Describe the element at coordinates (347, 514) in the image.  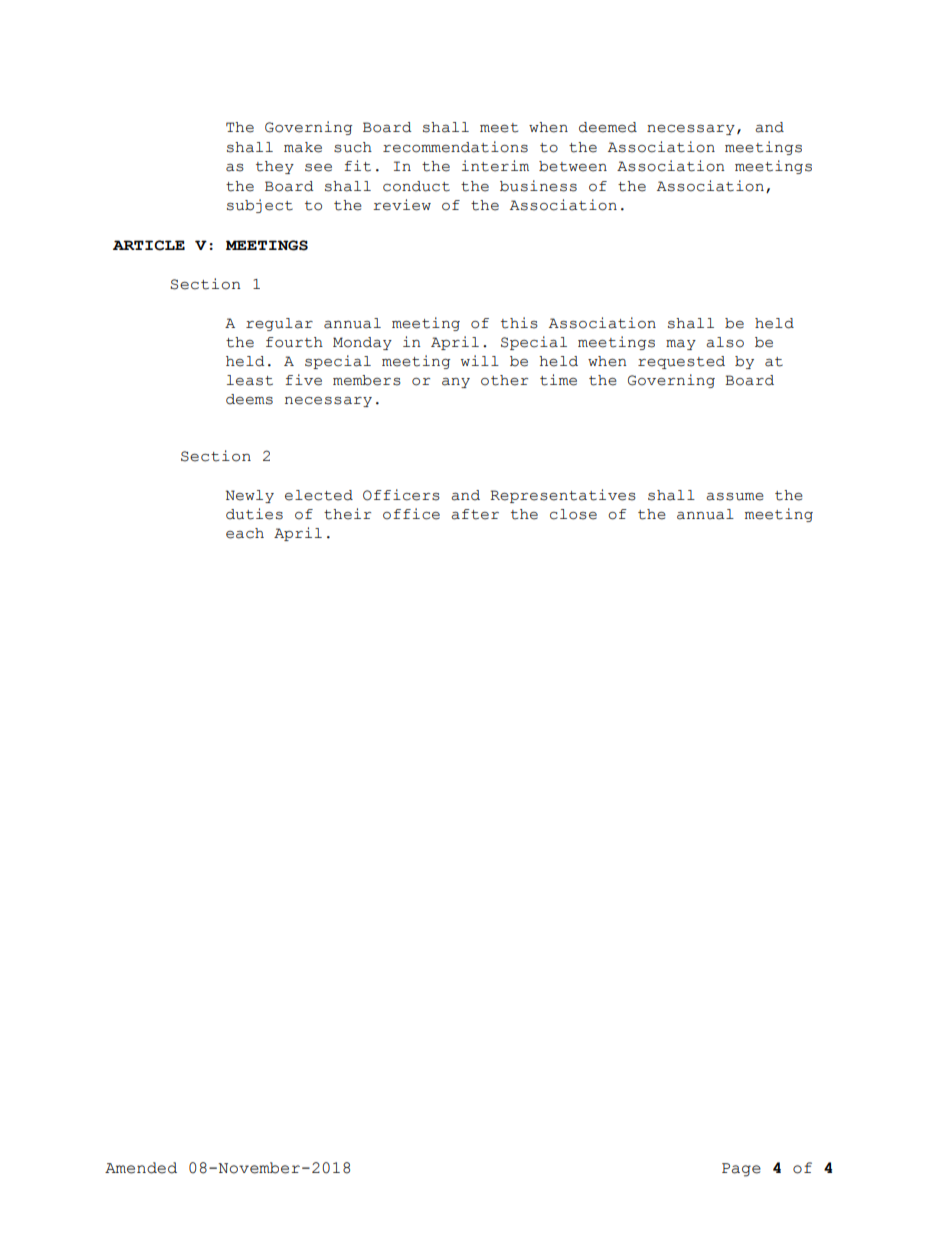
I see `their` at that location.
